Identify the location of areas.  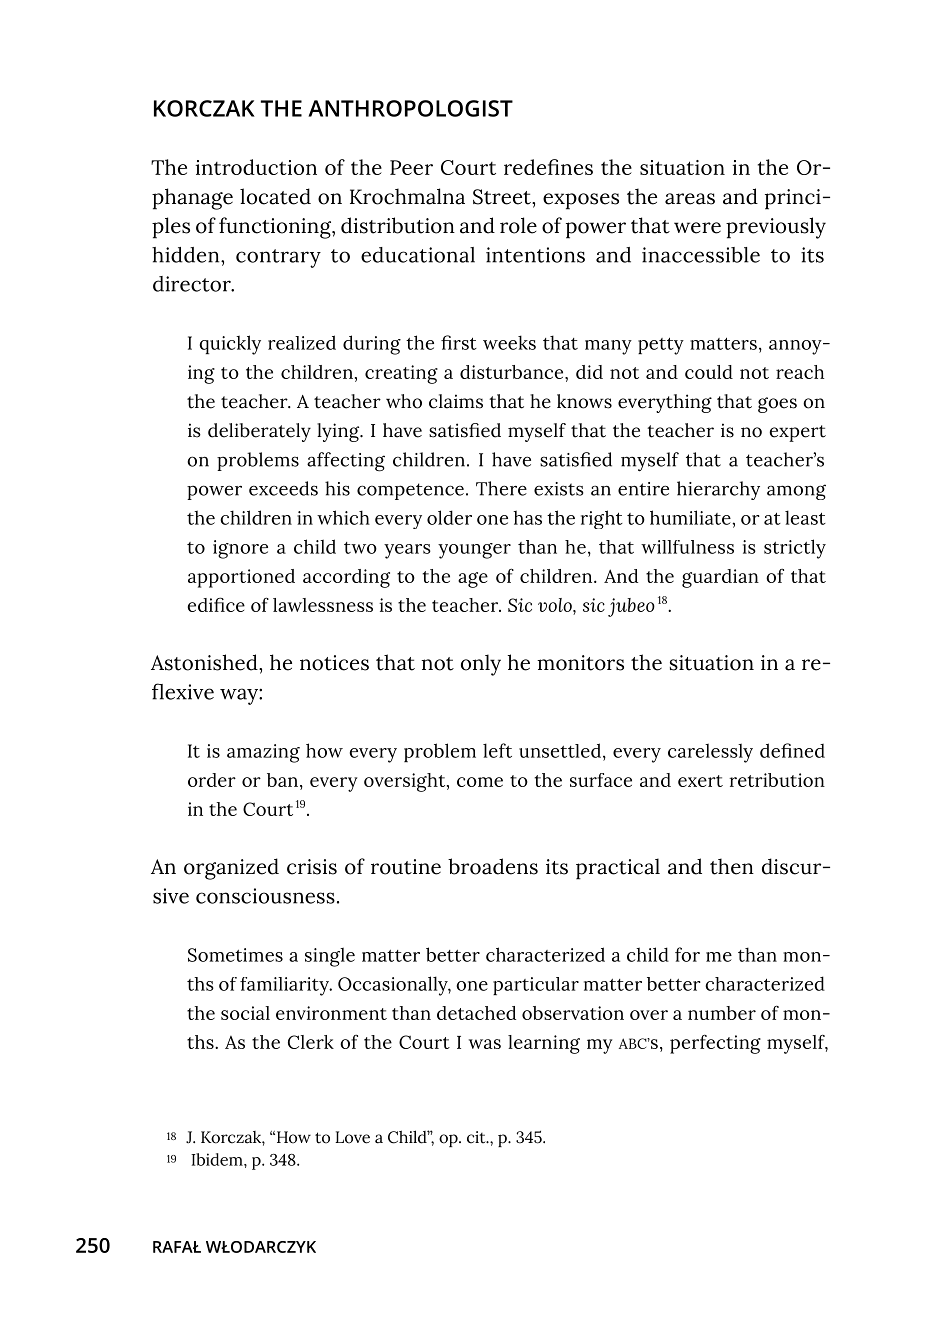
(690, 199).
